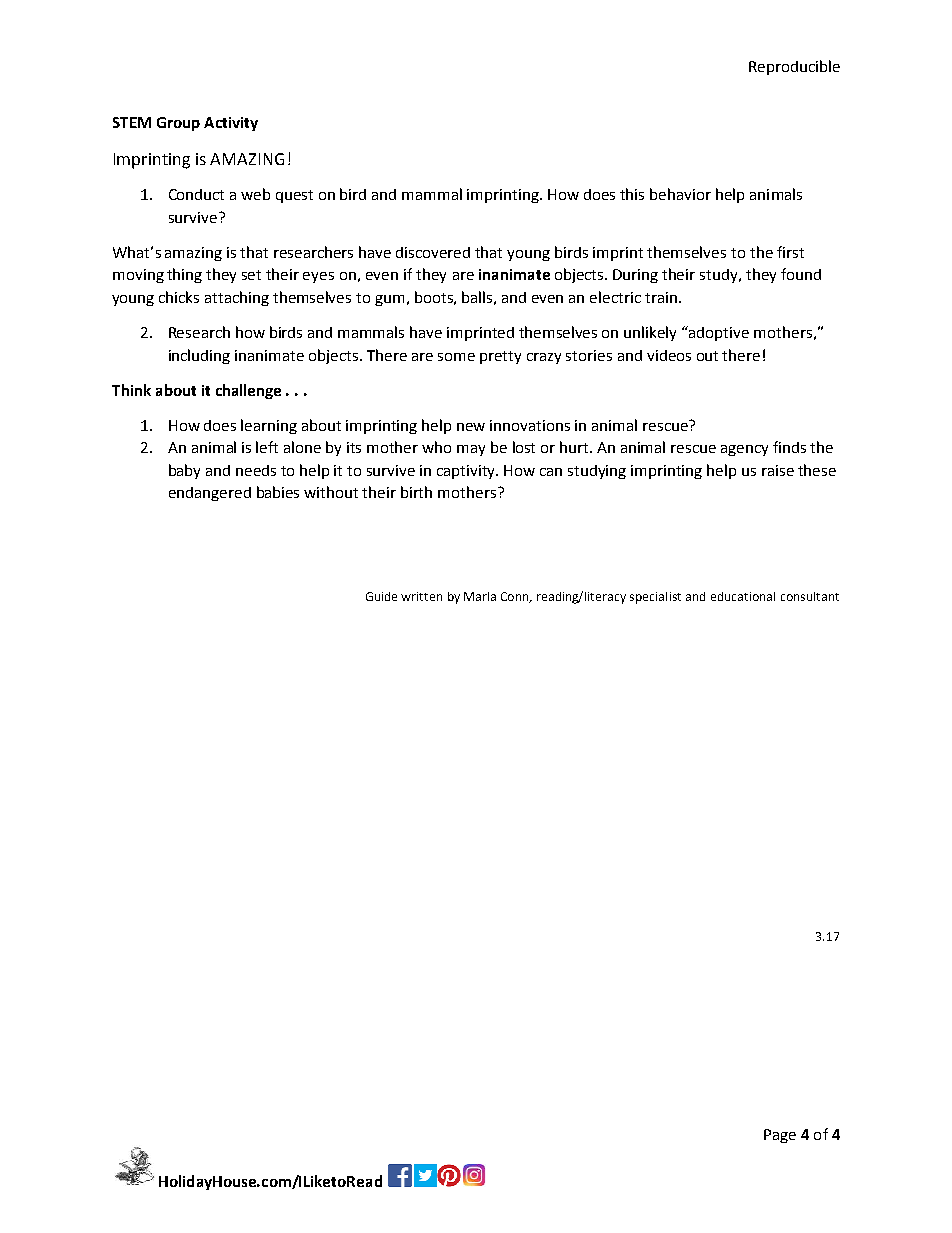 This screenshot has width=952, height=1233. What do you see at coordinates (199, 356) in the screenshot?
I see `including` at bounding box center [199, 356].
